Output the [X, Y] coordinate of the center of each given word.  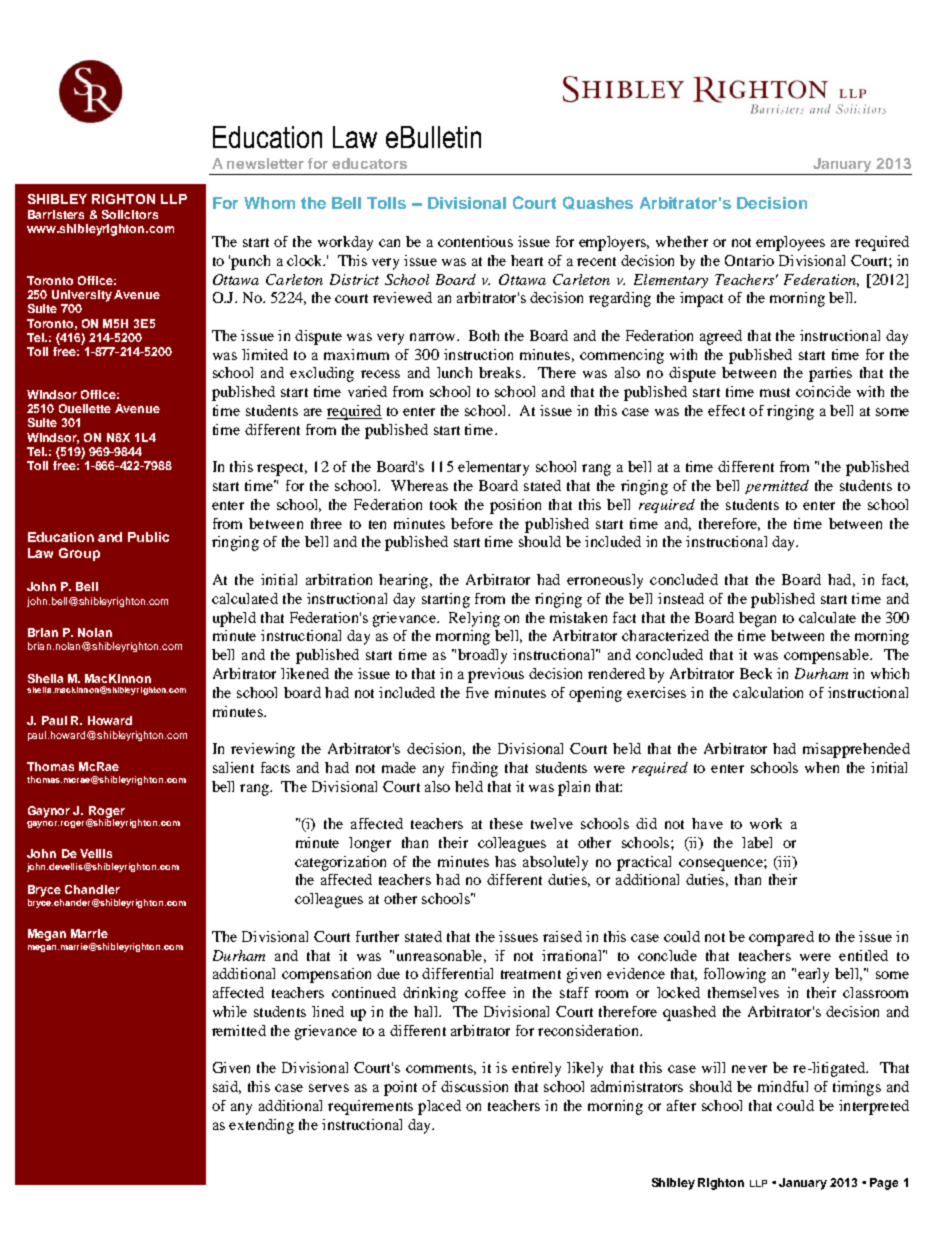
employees [790, 243]
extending [261, 1126]
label [757, 842]
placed [439, 1107]
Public [148, 537]
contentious [475, 241]
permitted [777, 487]
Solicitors [130, 214]
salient [233, 767]
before [472, 523]
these [506, 823]
